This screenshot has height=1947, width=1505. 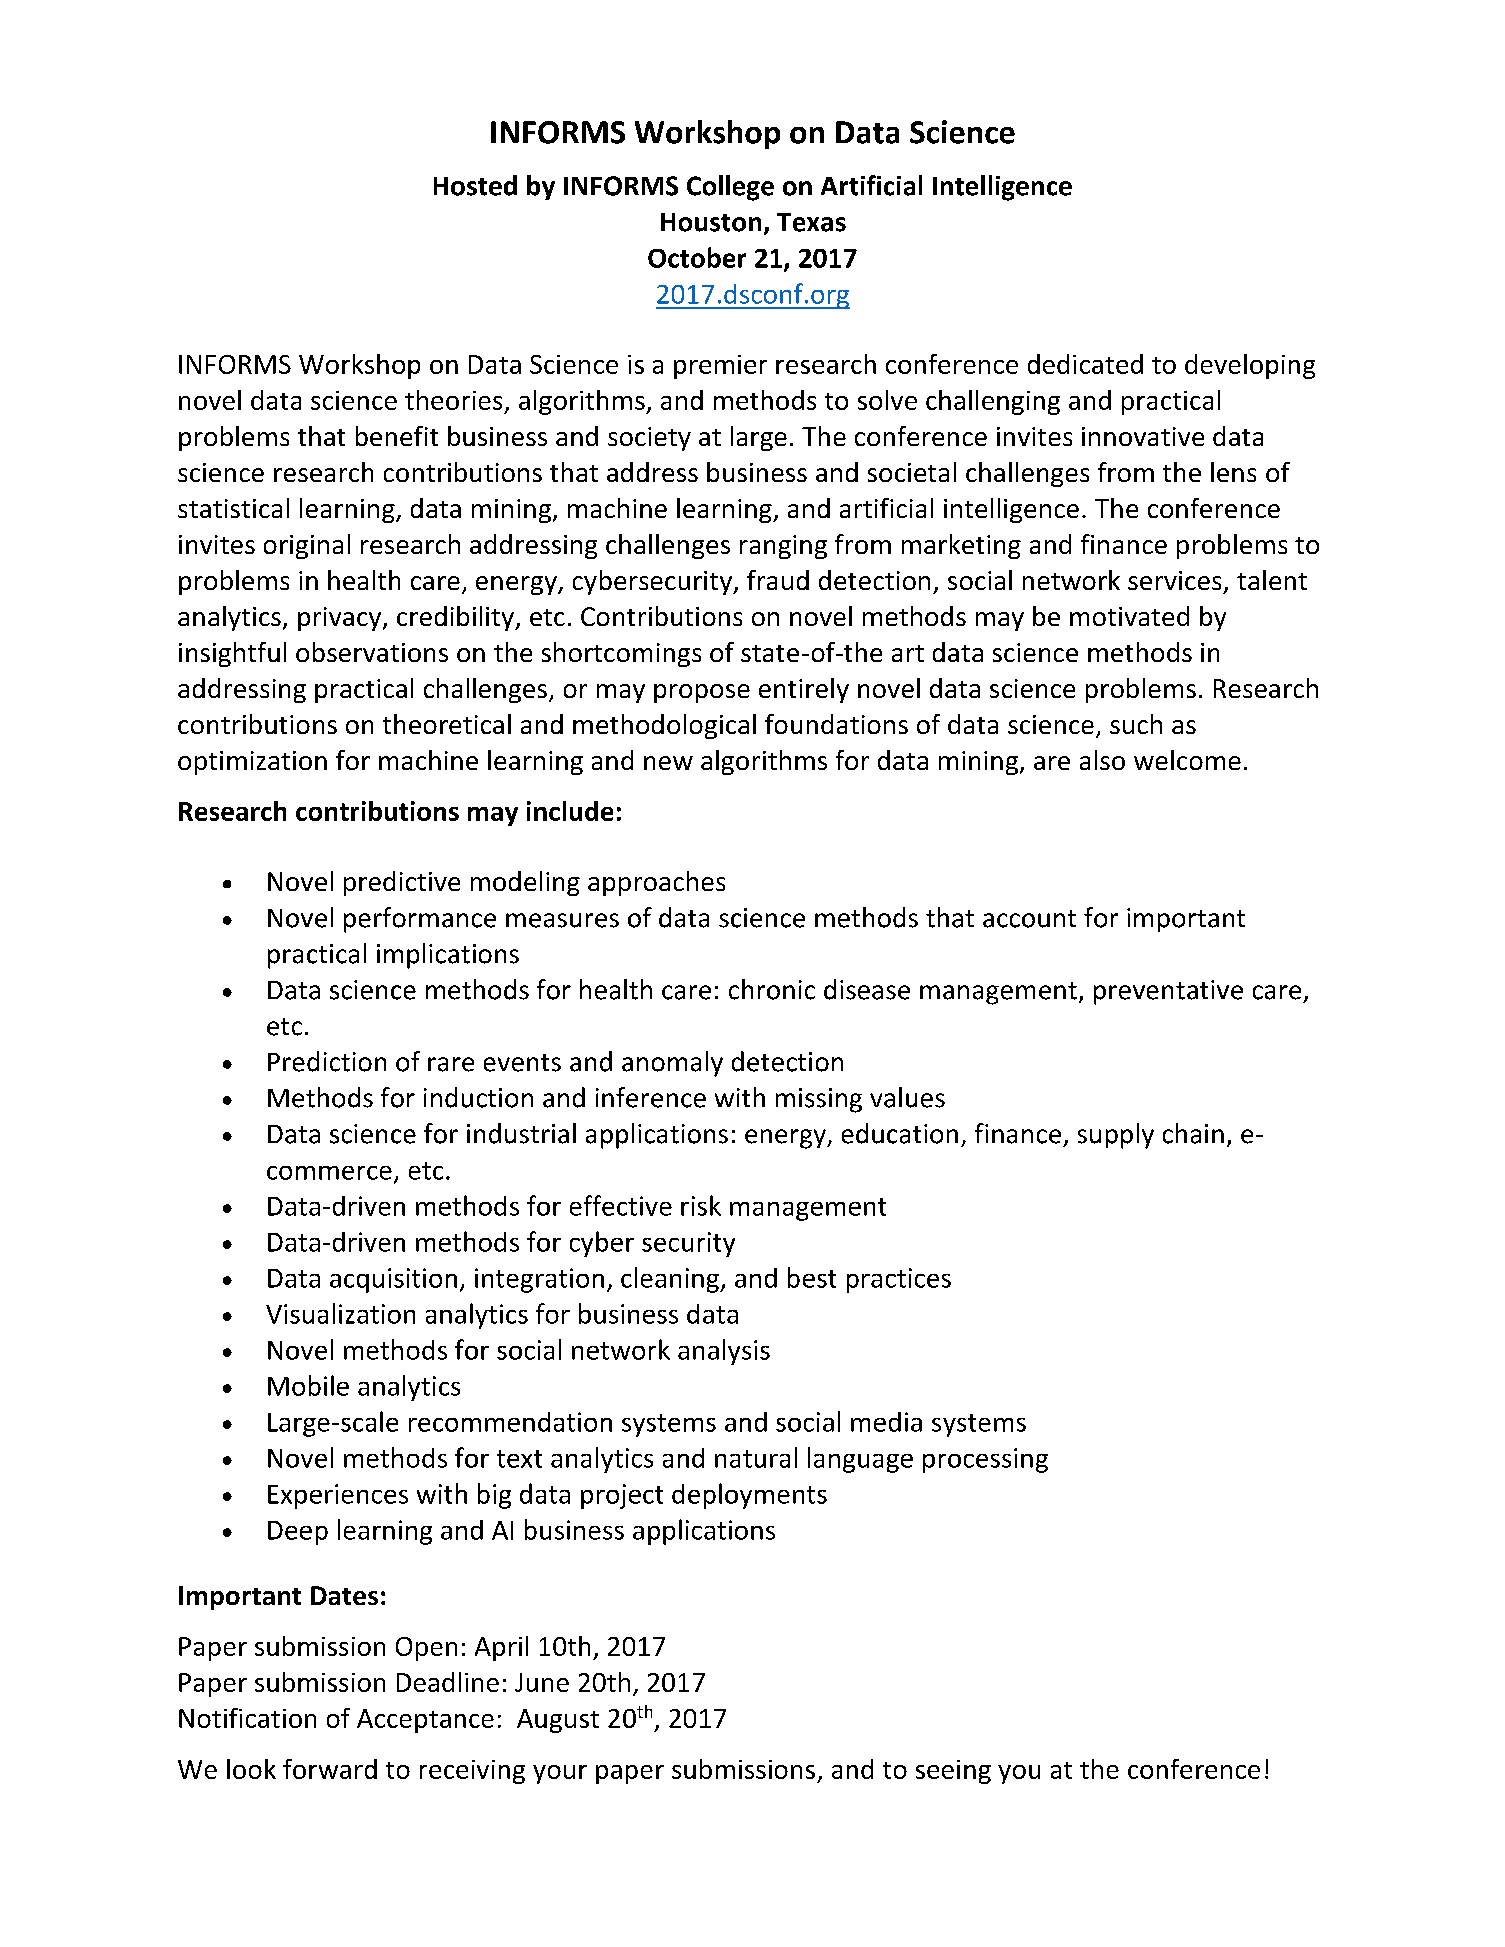 I want to click on chronic, so click(x=772, y=989).
